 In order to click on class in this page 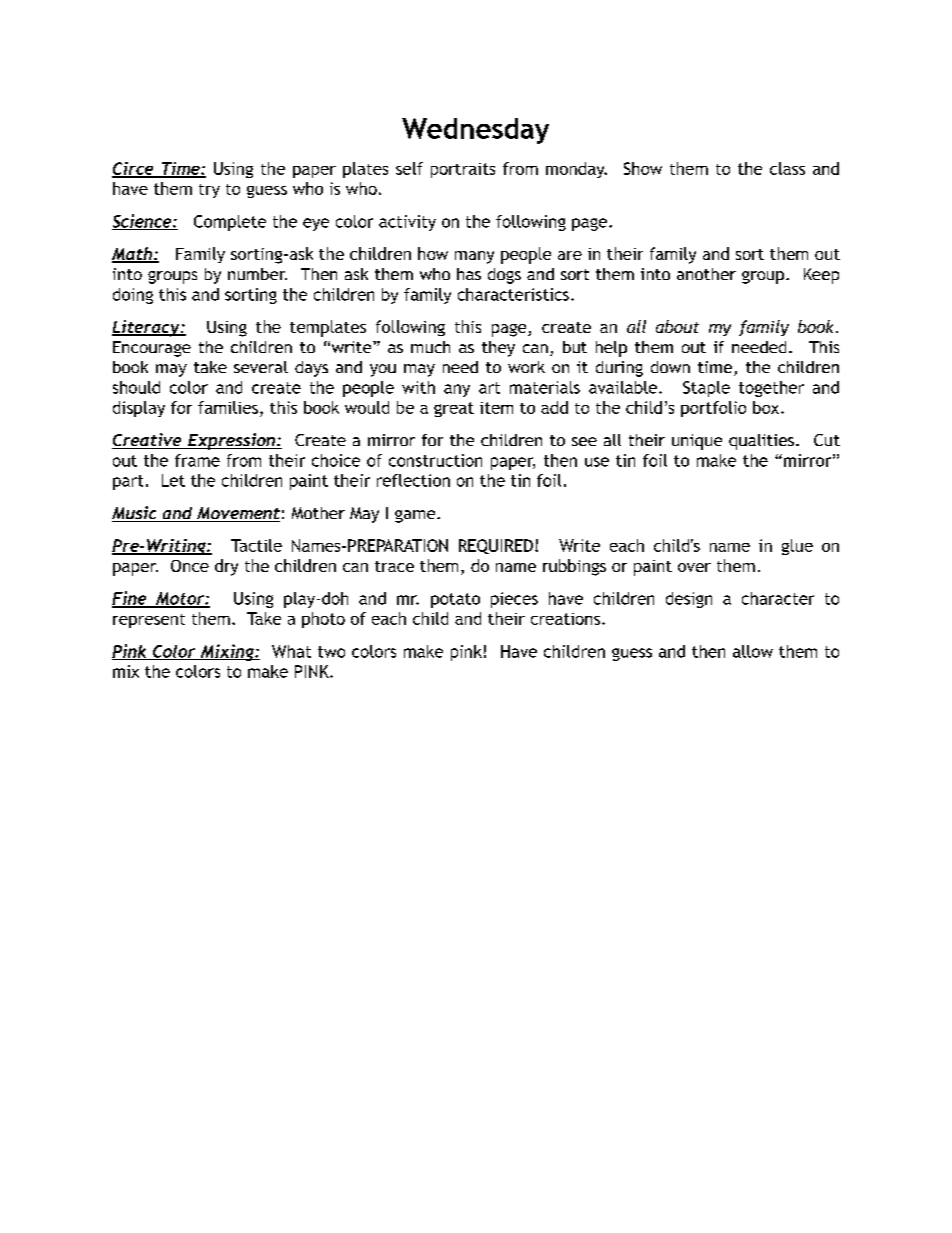, I will do `click(787, 168)`.
